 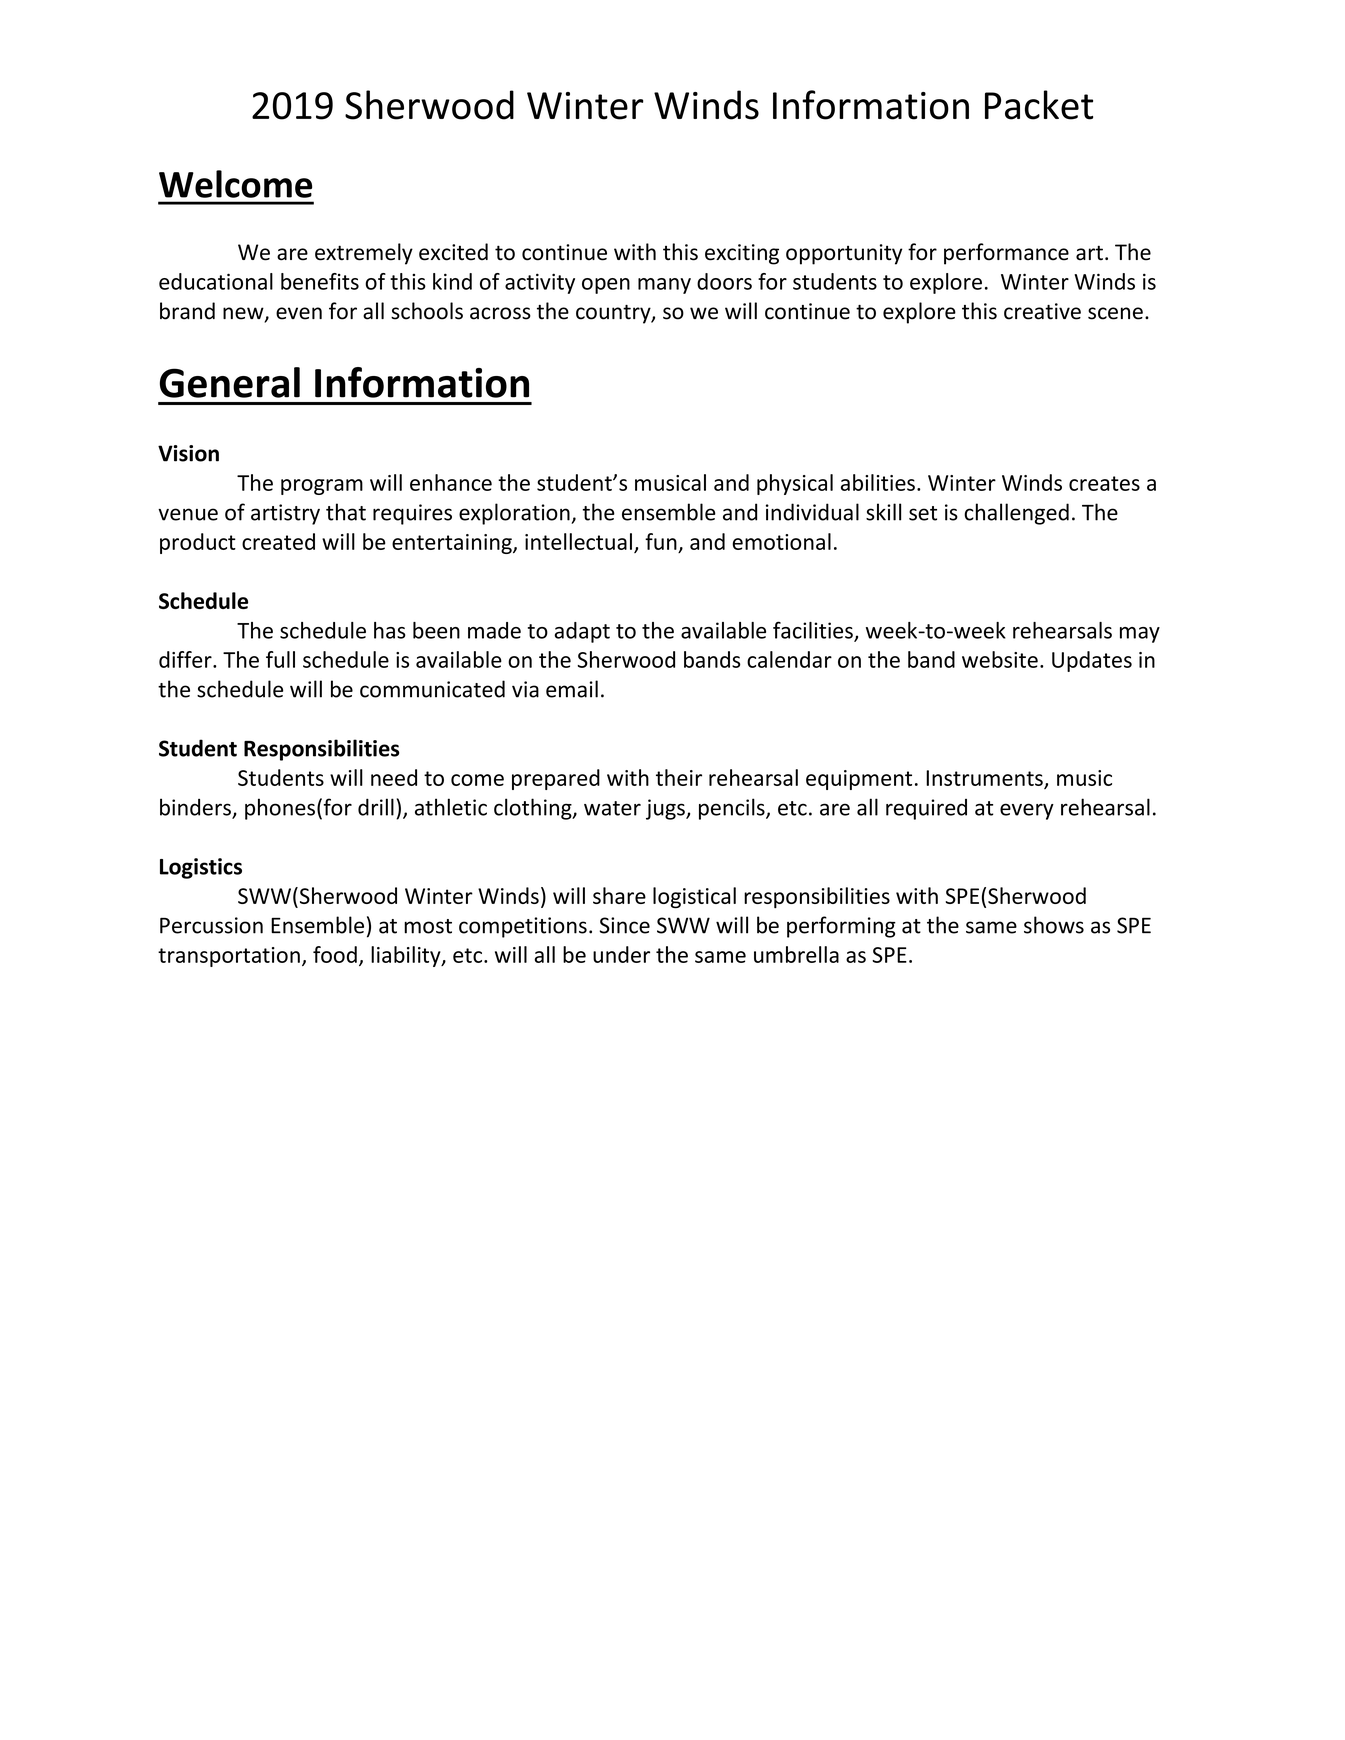 I want to click on created, so click(x=278, y=541).
